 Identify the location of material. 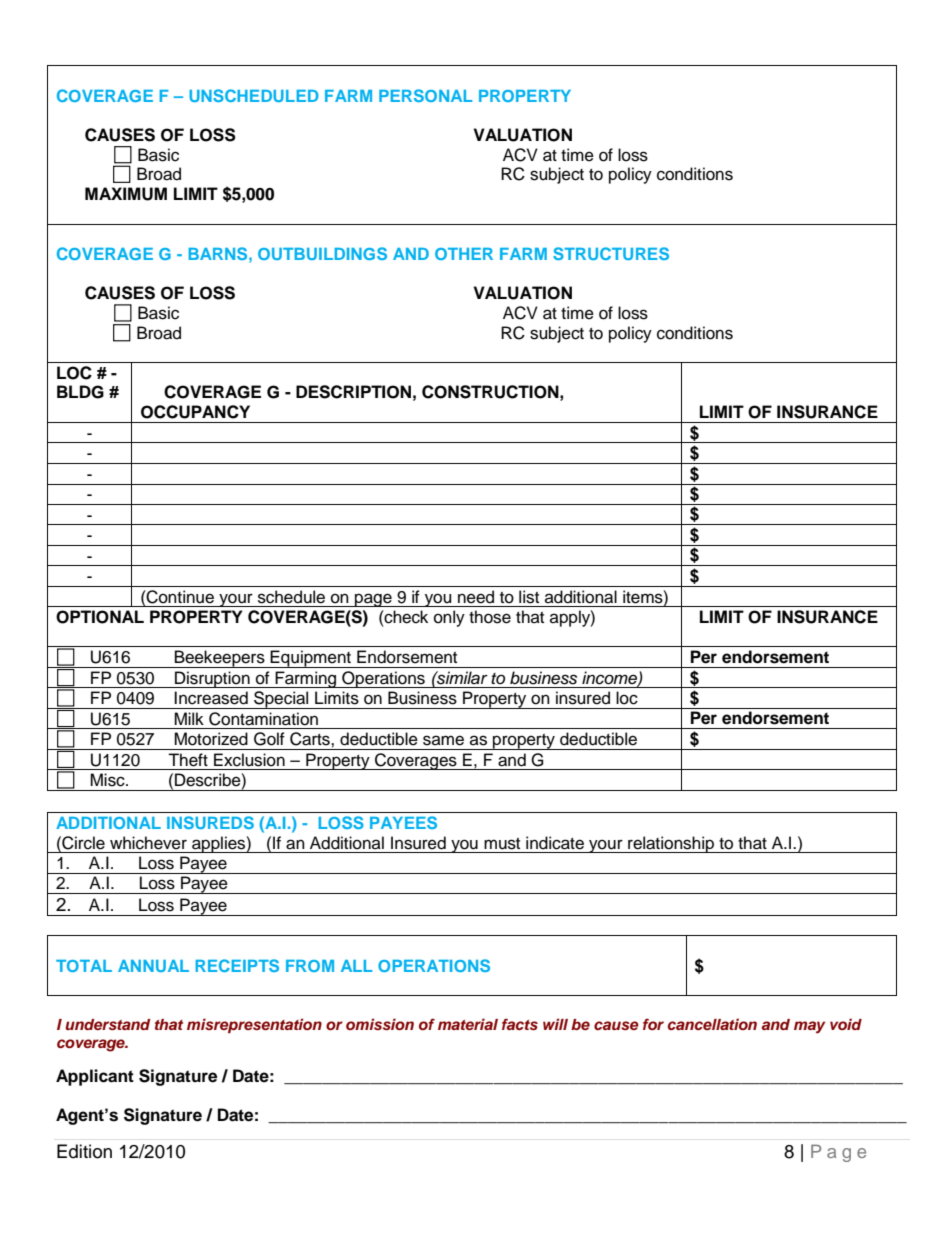
(468, 1024).
